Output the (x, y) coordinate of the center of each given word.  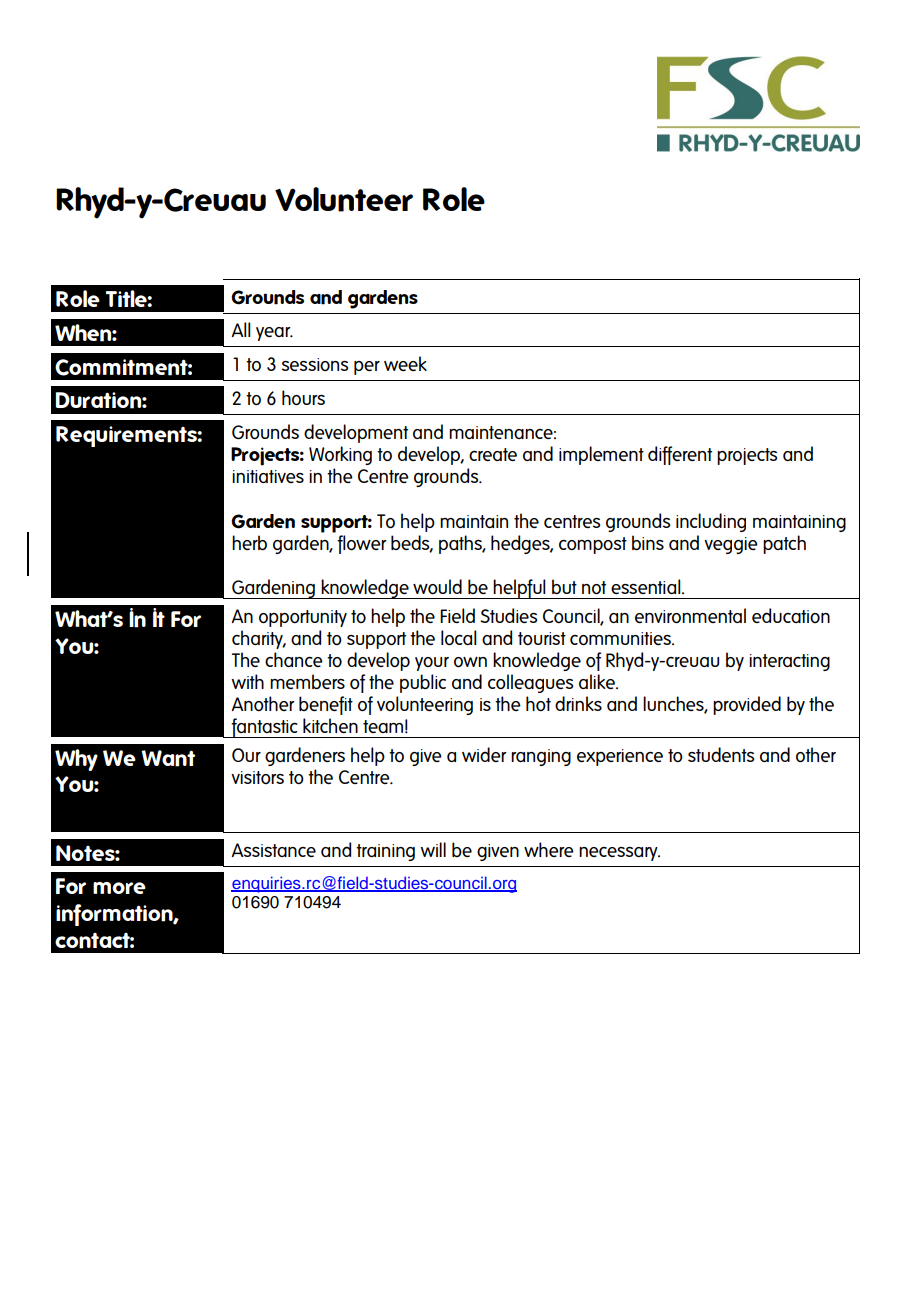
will (433, 849)
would (437, 586)
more (119, 888)
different (680, 455)
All (241, 329)
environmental (690, 616)
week (405, 363)
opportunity (303, 618)
